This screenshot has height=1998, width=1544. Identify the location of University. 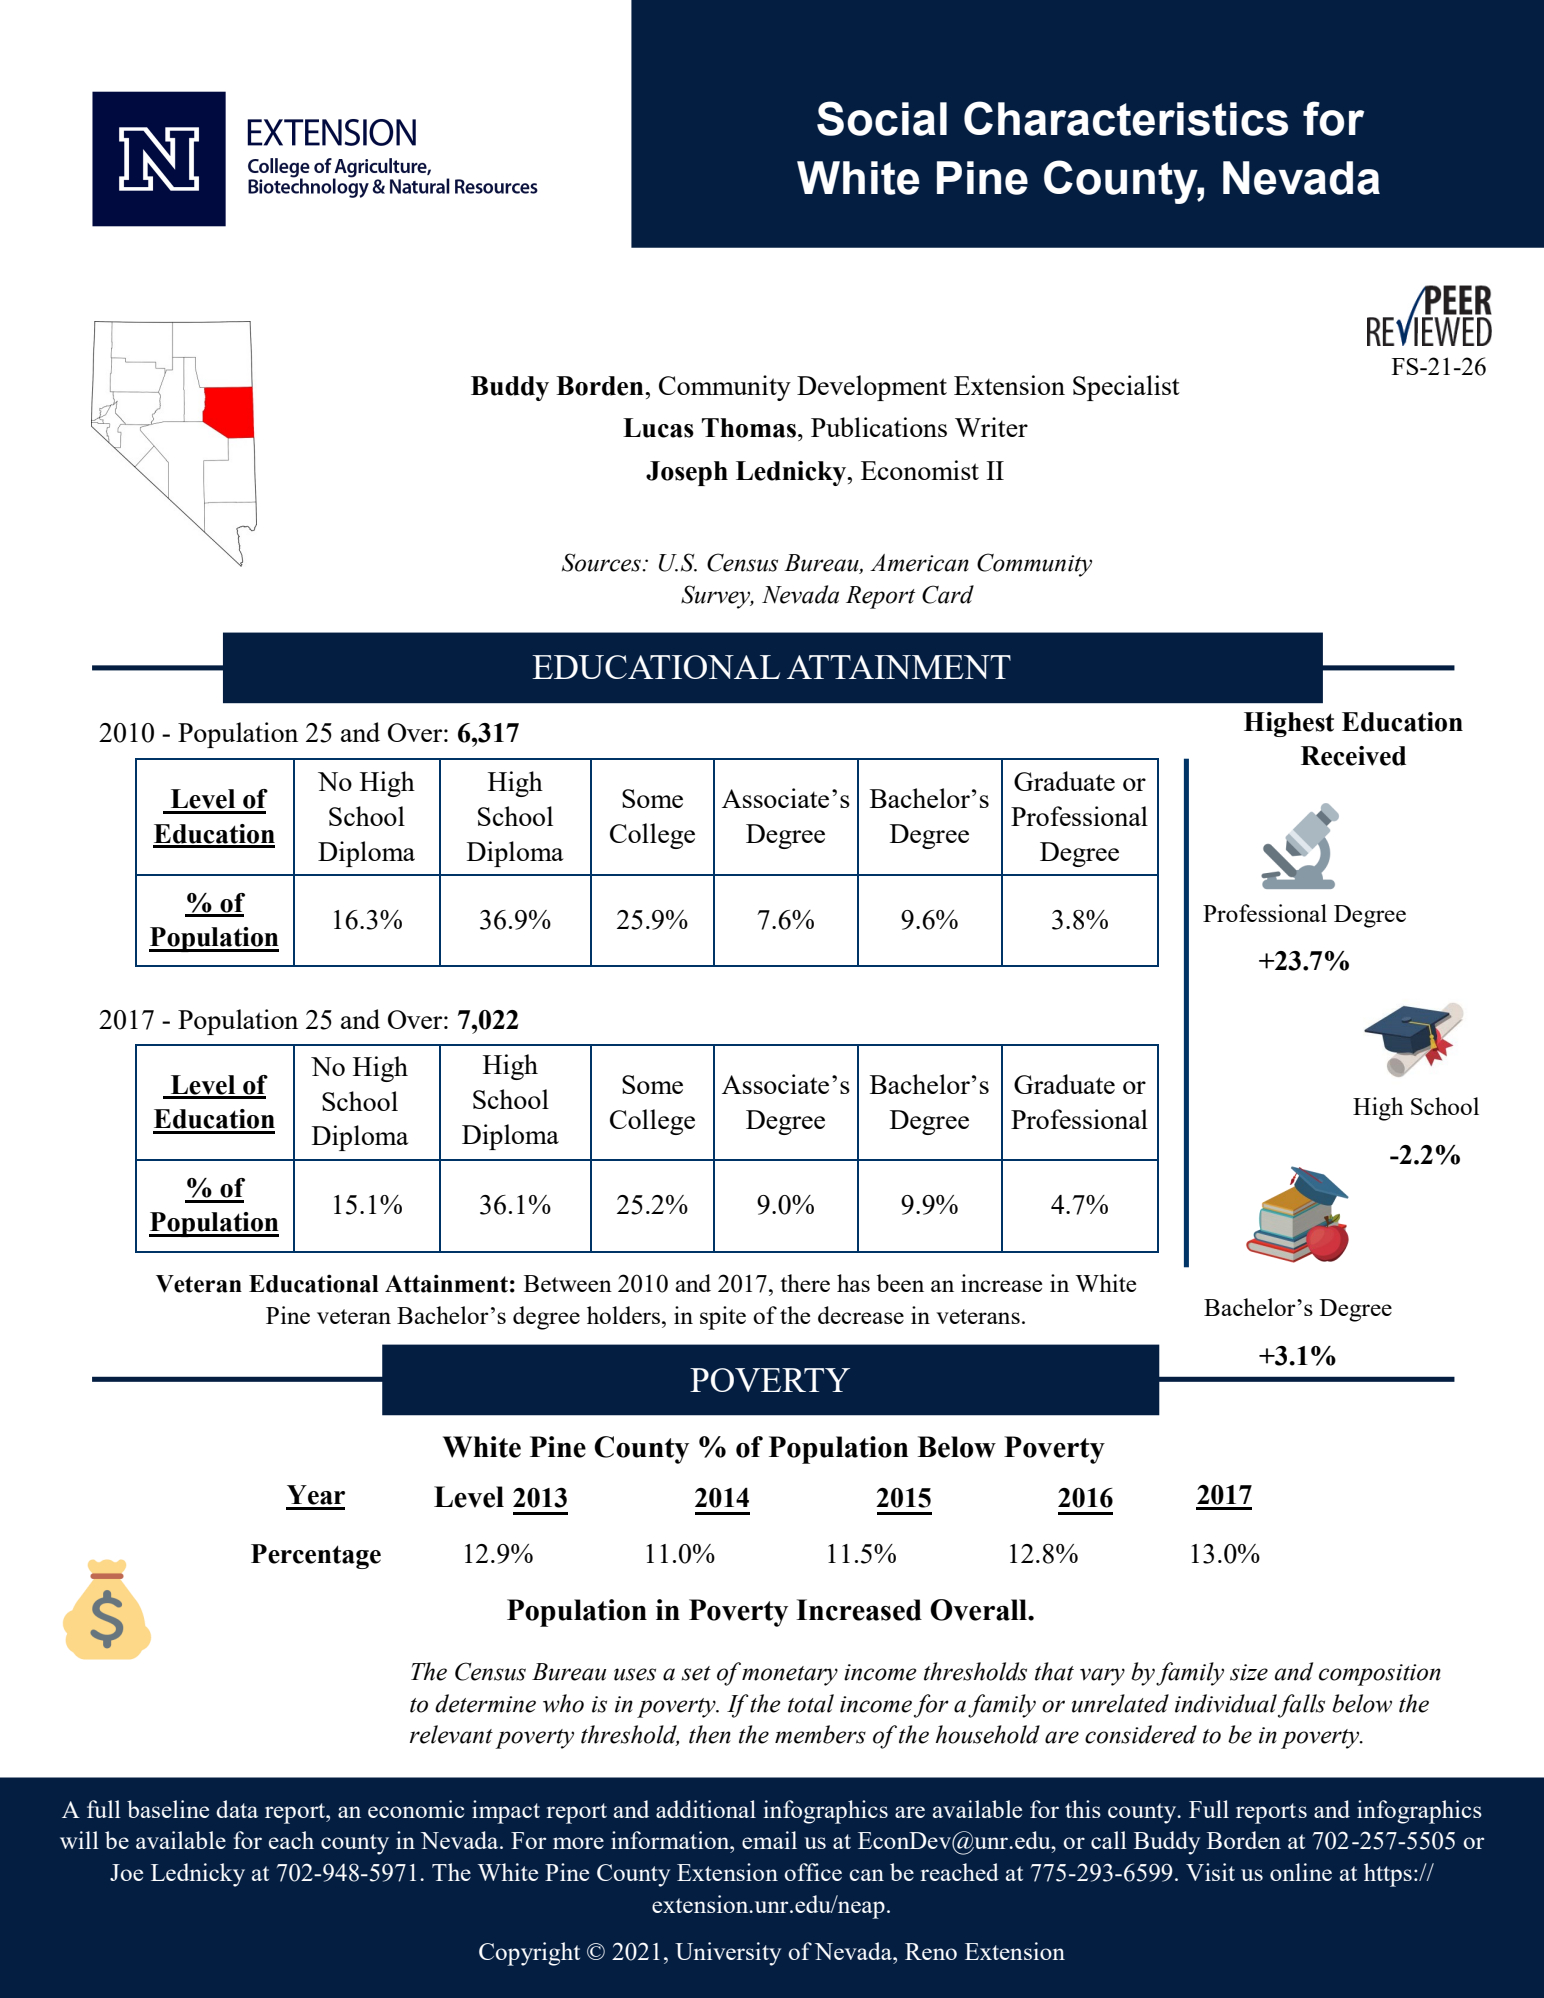
(728, 1954).
